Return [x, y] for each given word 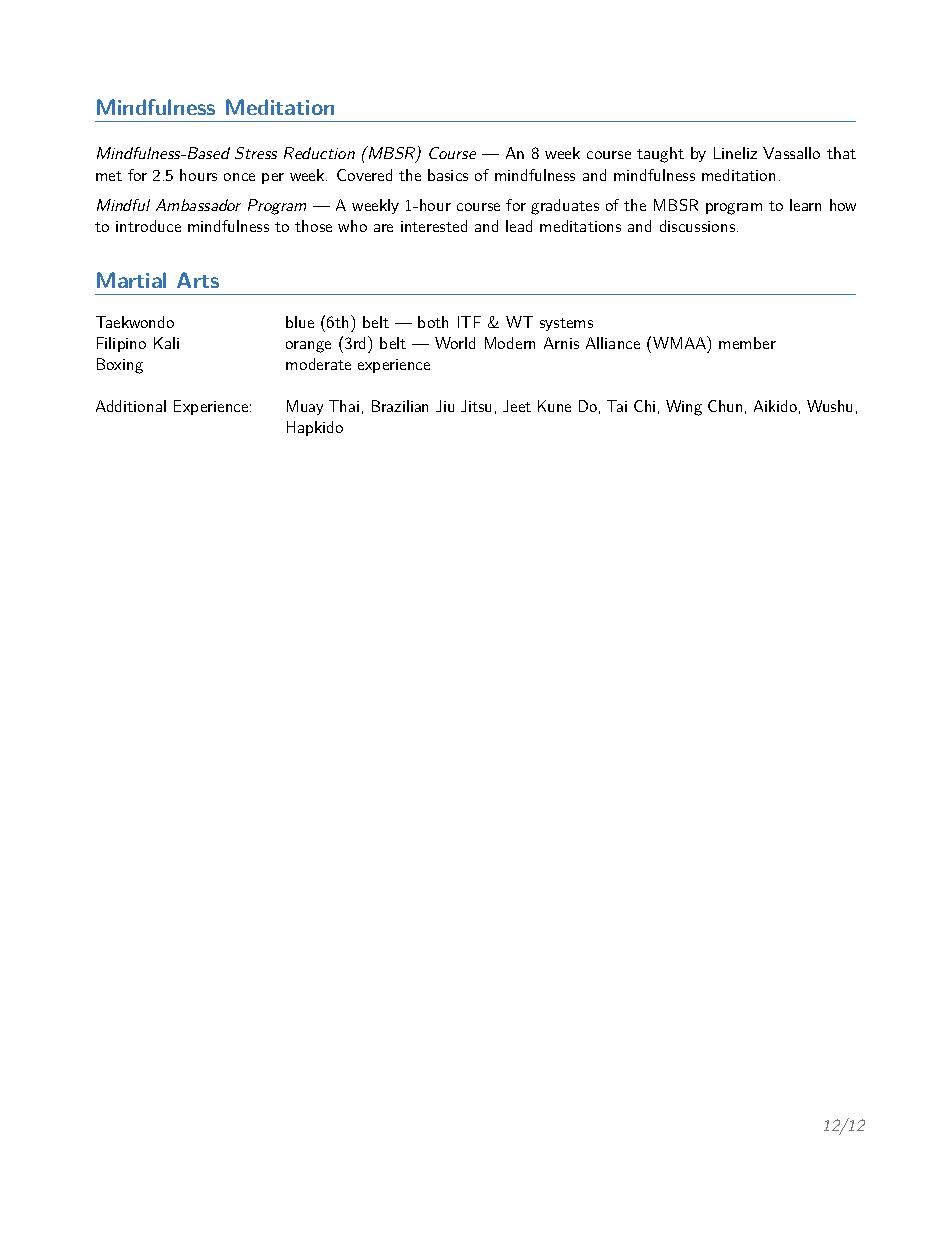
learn [805, 205]
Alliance [613, 343]
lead [519, 226]
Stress [256, 153]
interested [434, 226]
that [841, 153]
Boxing [120, 366]
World [455, 343]
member [747, 343]
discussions [697, 226]
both [433, 322]
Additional [131, 406]
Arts [198, 280]
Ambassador [198, 205]
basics [448, 175]
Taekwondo [135, 322]
